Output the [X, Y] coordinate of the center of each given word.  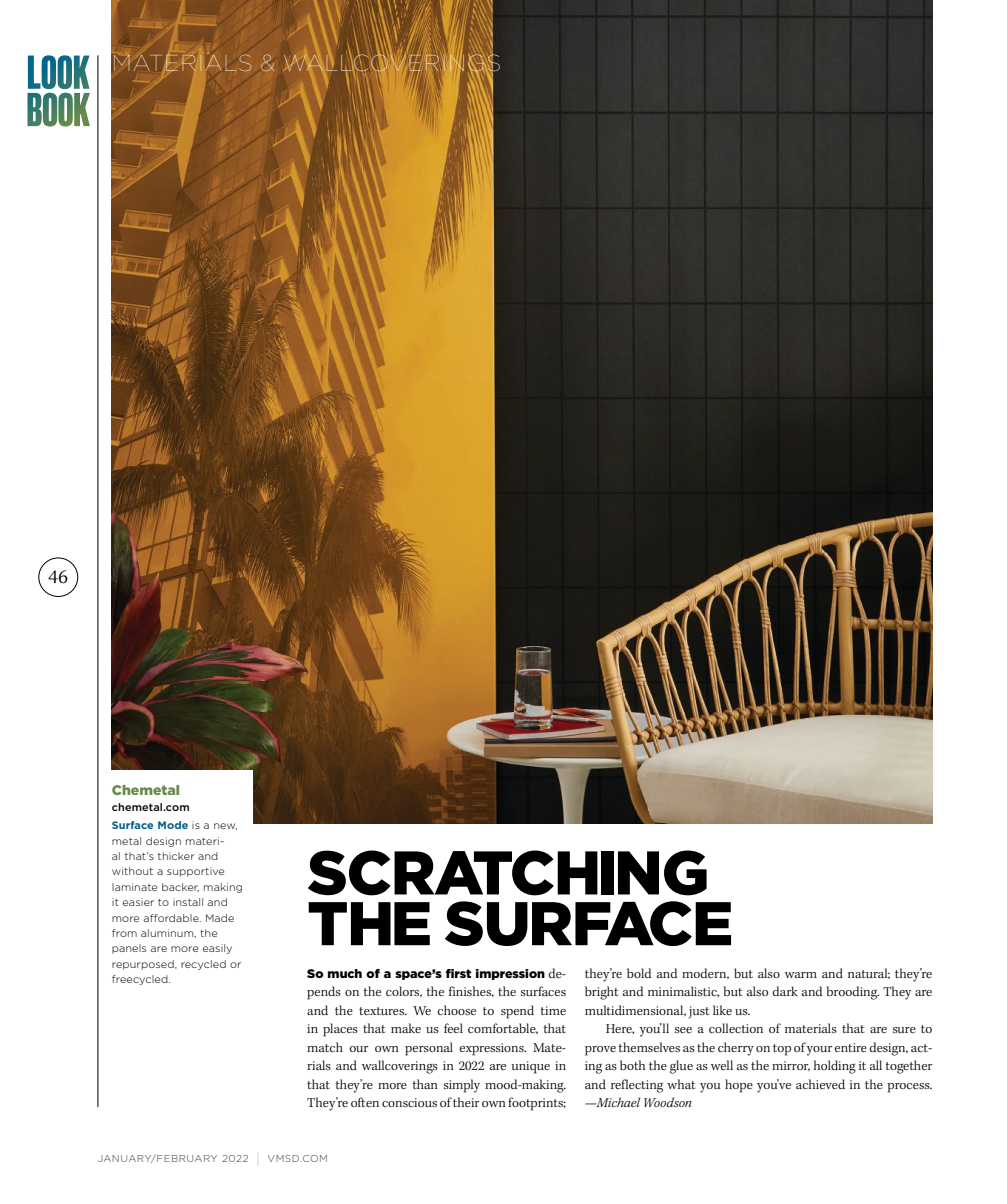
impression [510, 974]
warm [801, 975]
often [365, 1102]
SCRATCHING [507, 873]
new [225, 826]
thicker [176, 856]
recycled [203, 965]
